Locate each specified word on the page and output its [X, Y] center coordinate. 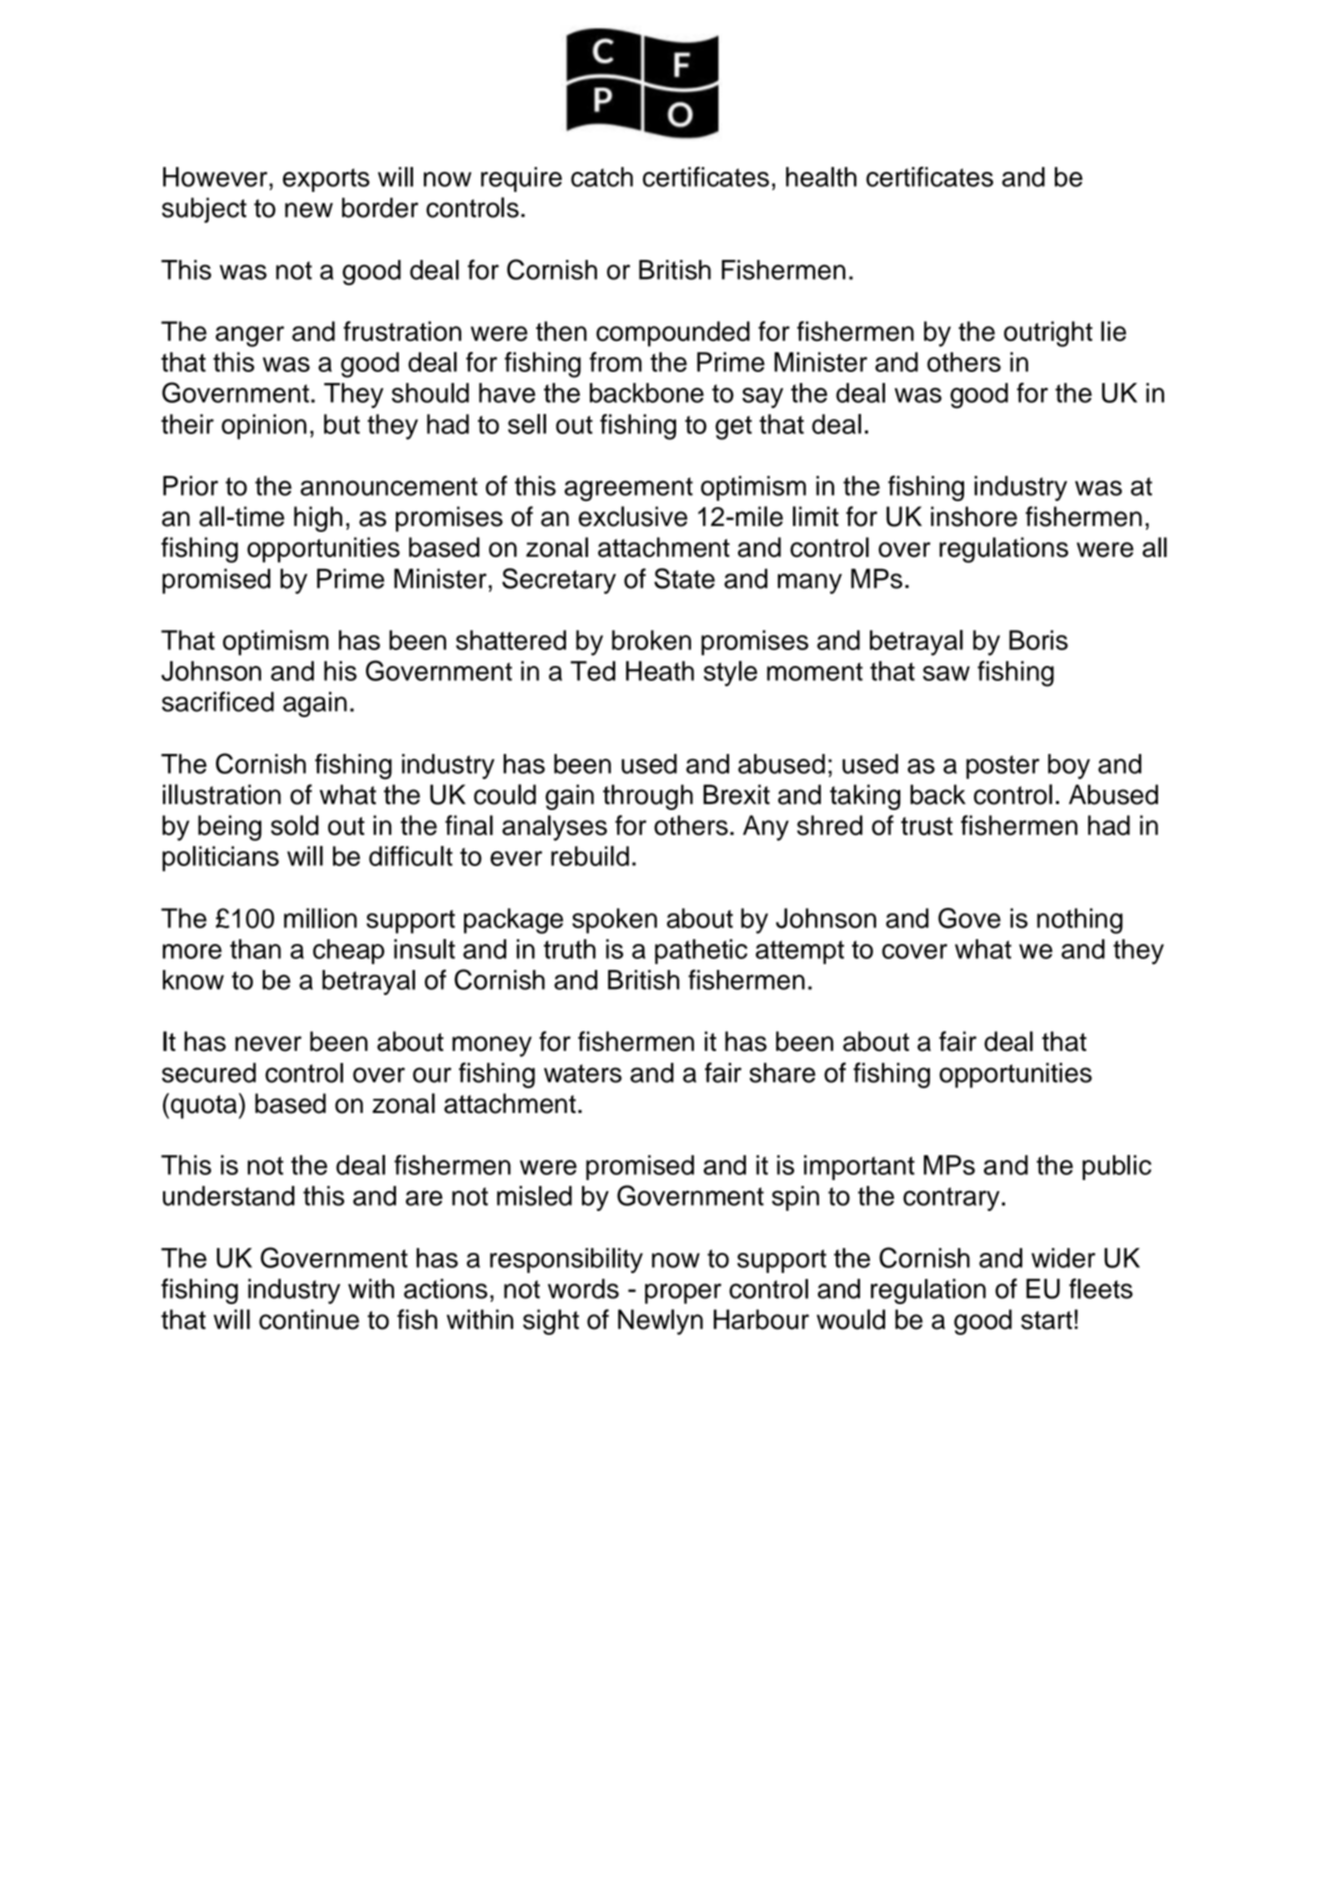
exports [326, 180]
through [648, 797]
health [821, 177]
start [1048, 1320]
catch [602, 177]
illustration [222, 794]
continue [309, 1319]
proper [683, 1293]
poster [1003, 767]
